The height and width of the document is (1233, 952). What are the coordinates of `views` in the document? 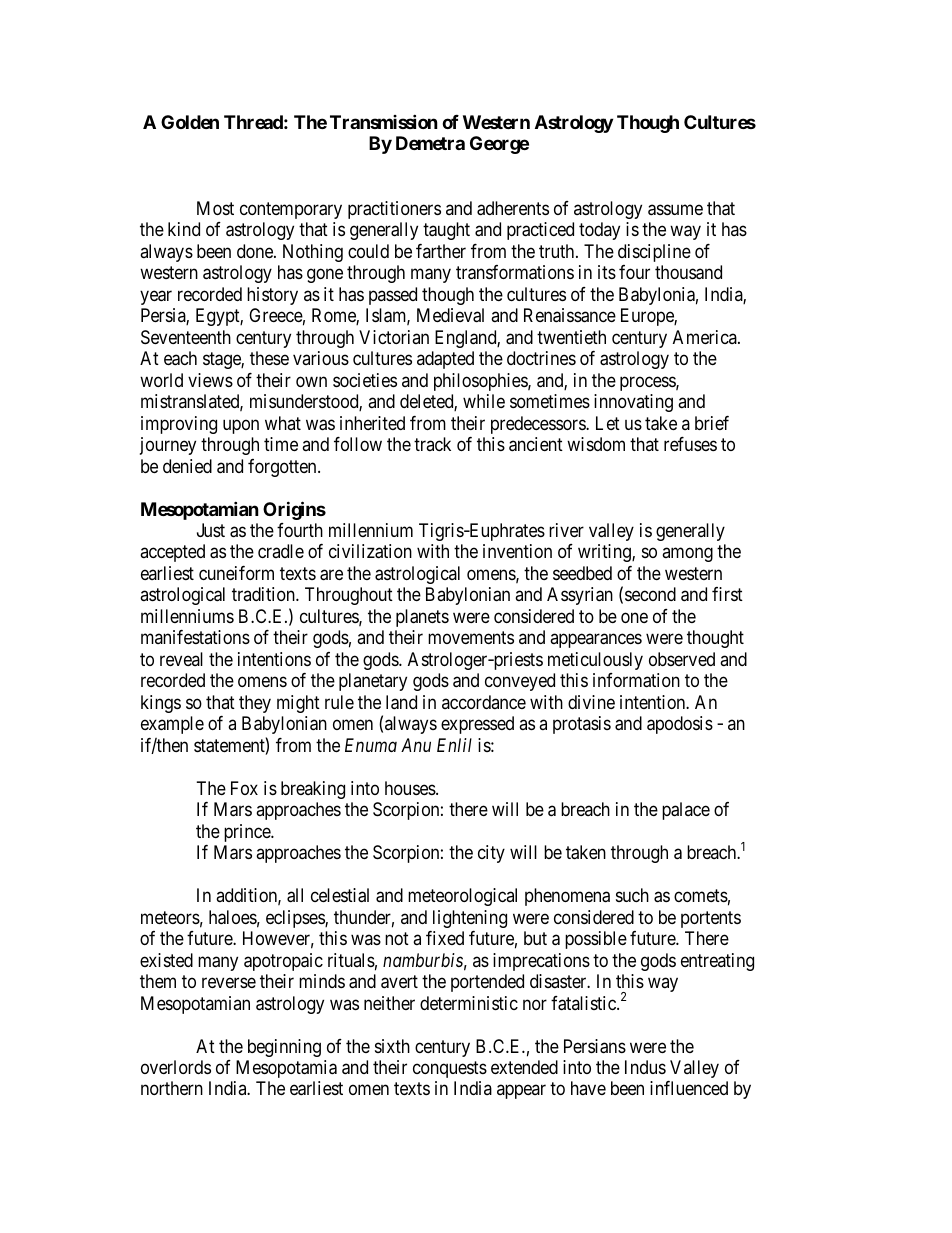 It's located at (210, 380).
